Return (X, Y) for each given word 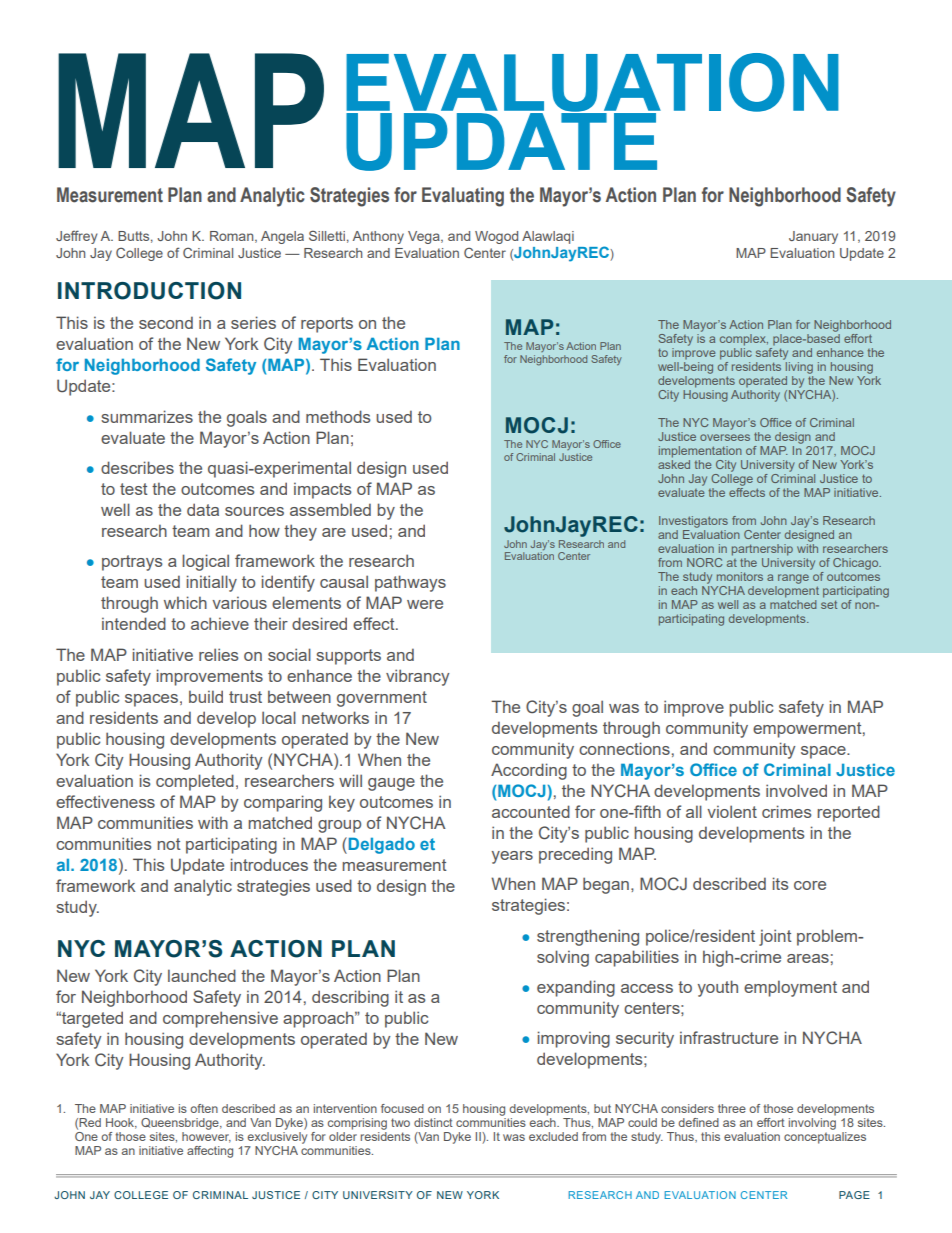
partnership (762, 550)
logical (205, 562)
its (780, 883)
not (169, 844)
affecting (210, 1152)
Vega (425, 237)
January (813, 237)
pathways (410, 583)
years (512, 857)
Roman (233, 237)
